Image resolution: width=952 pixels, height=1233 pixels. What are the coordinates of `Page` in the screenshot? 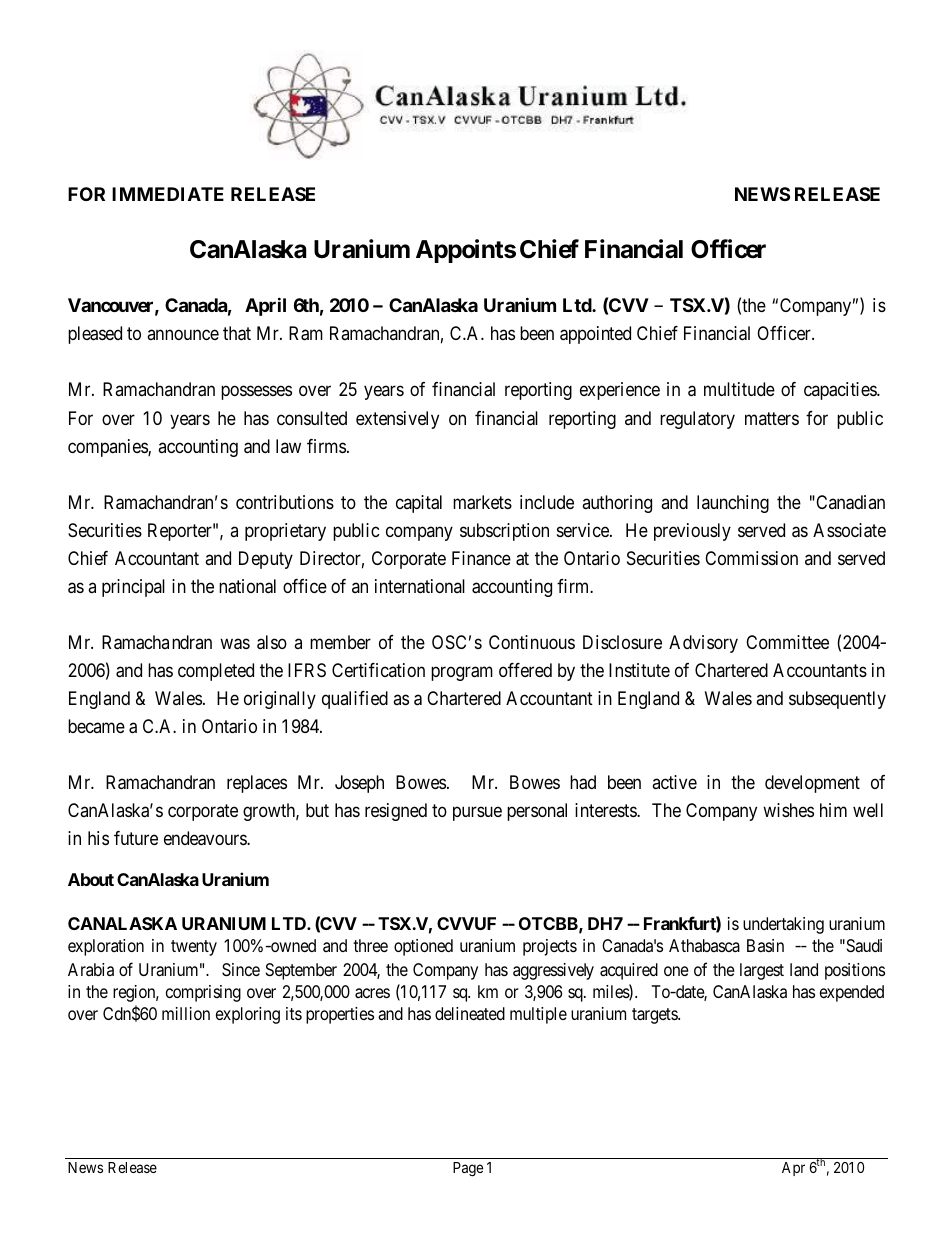 It's located at (468, 1169).
